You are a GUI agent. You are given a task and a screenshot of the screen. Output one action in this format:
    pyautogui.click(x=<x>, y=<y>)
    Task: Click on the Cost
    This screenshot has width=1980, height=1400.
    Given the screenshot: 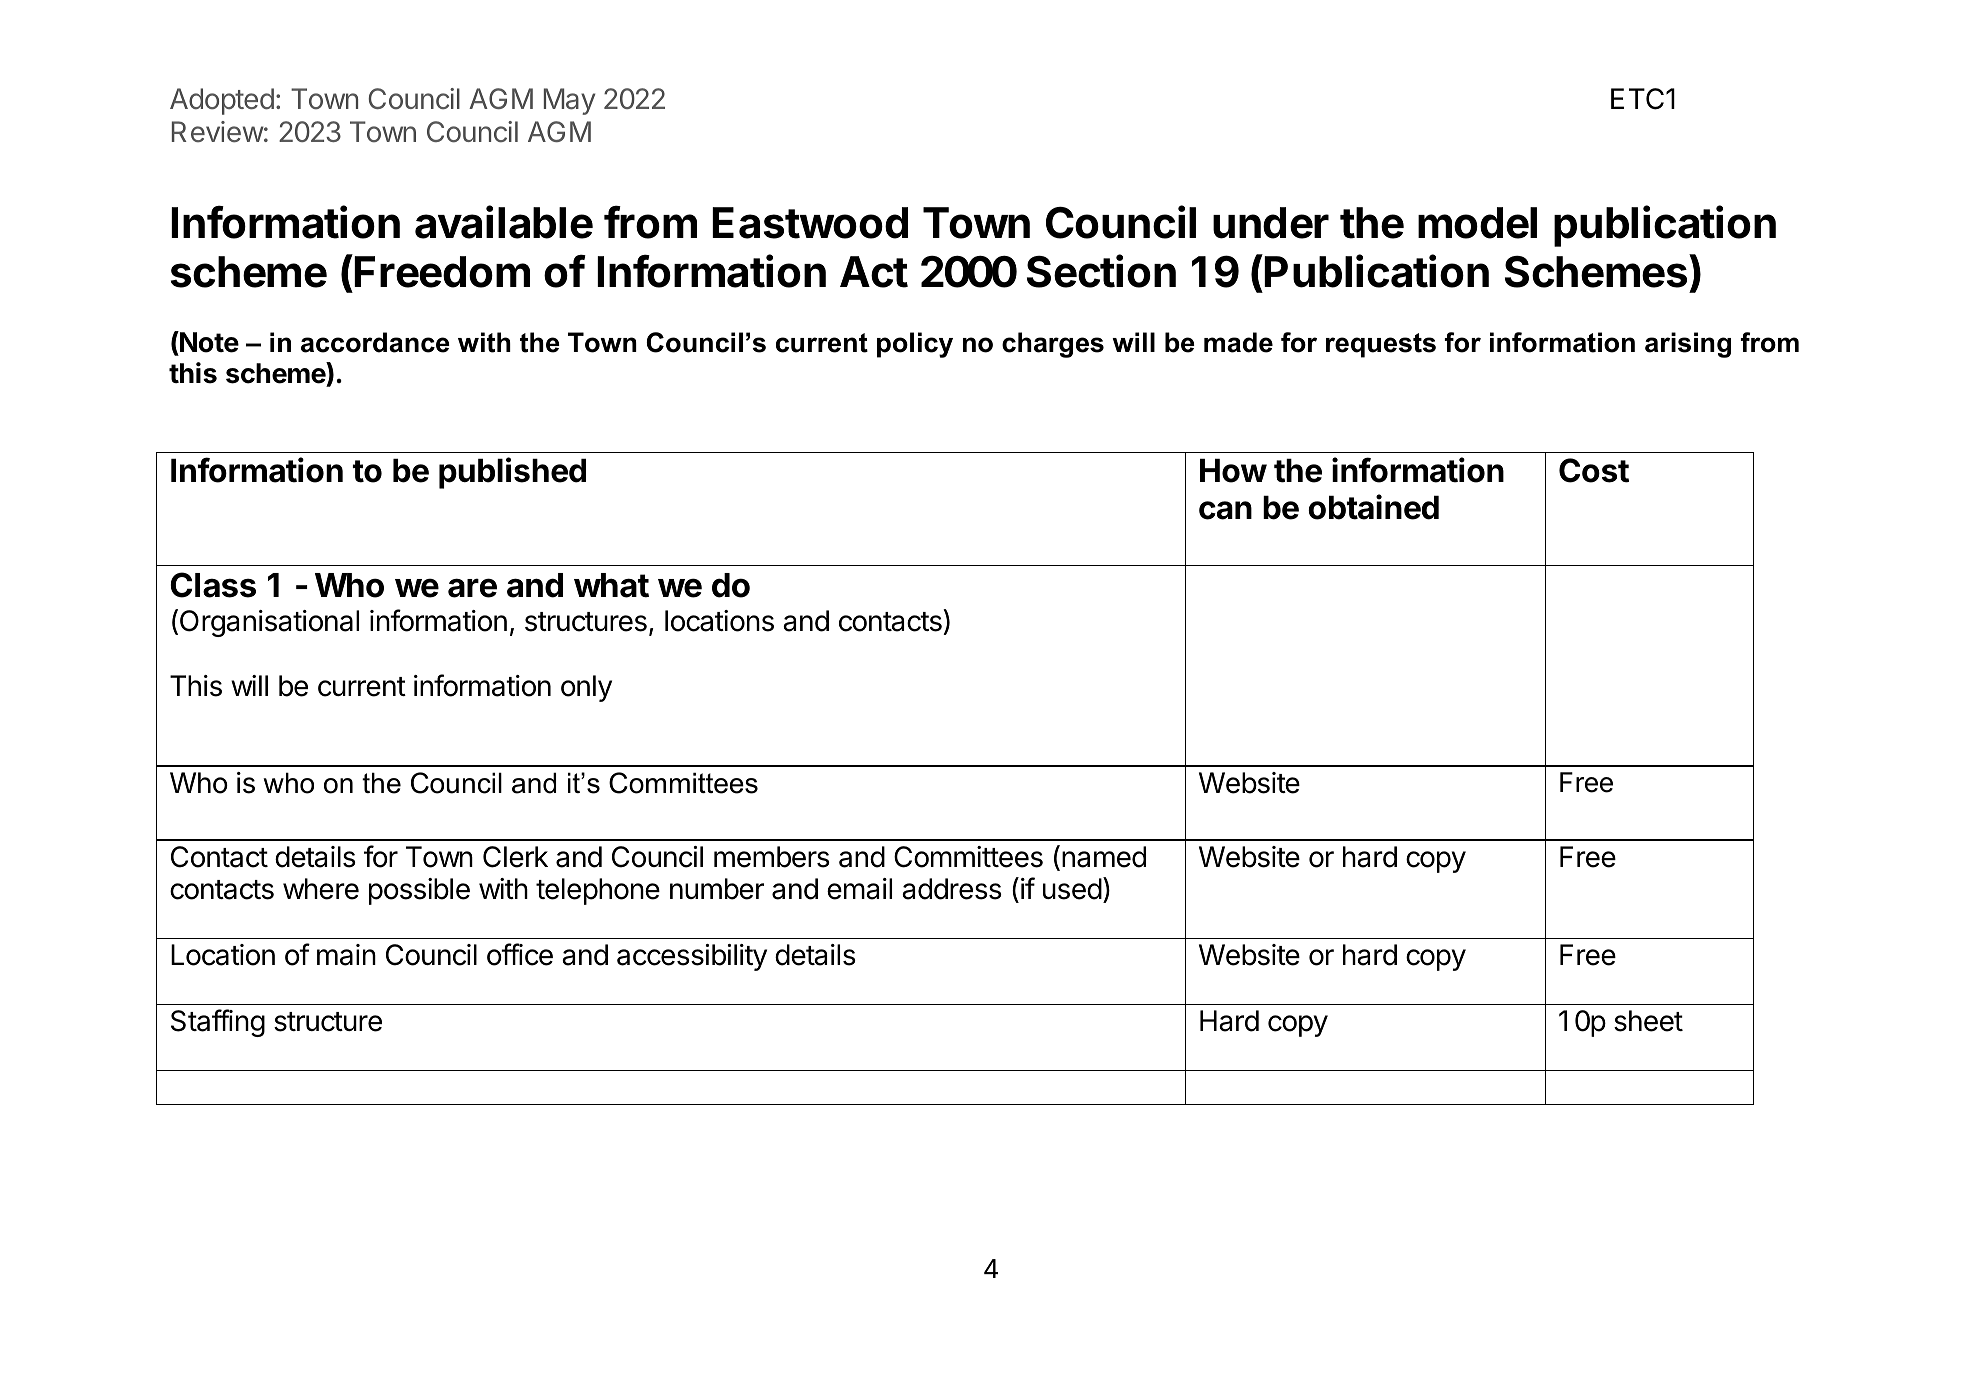 What is the action you would take?
    pyautogui.click(x=1594, y=470)
